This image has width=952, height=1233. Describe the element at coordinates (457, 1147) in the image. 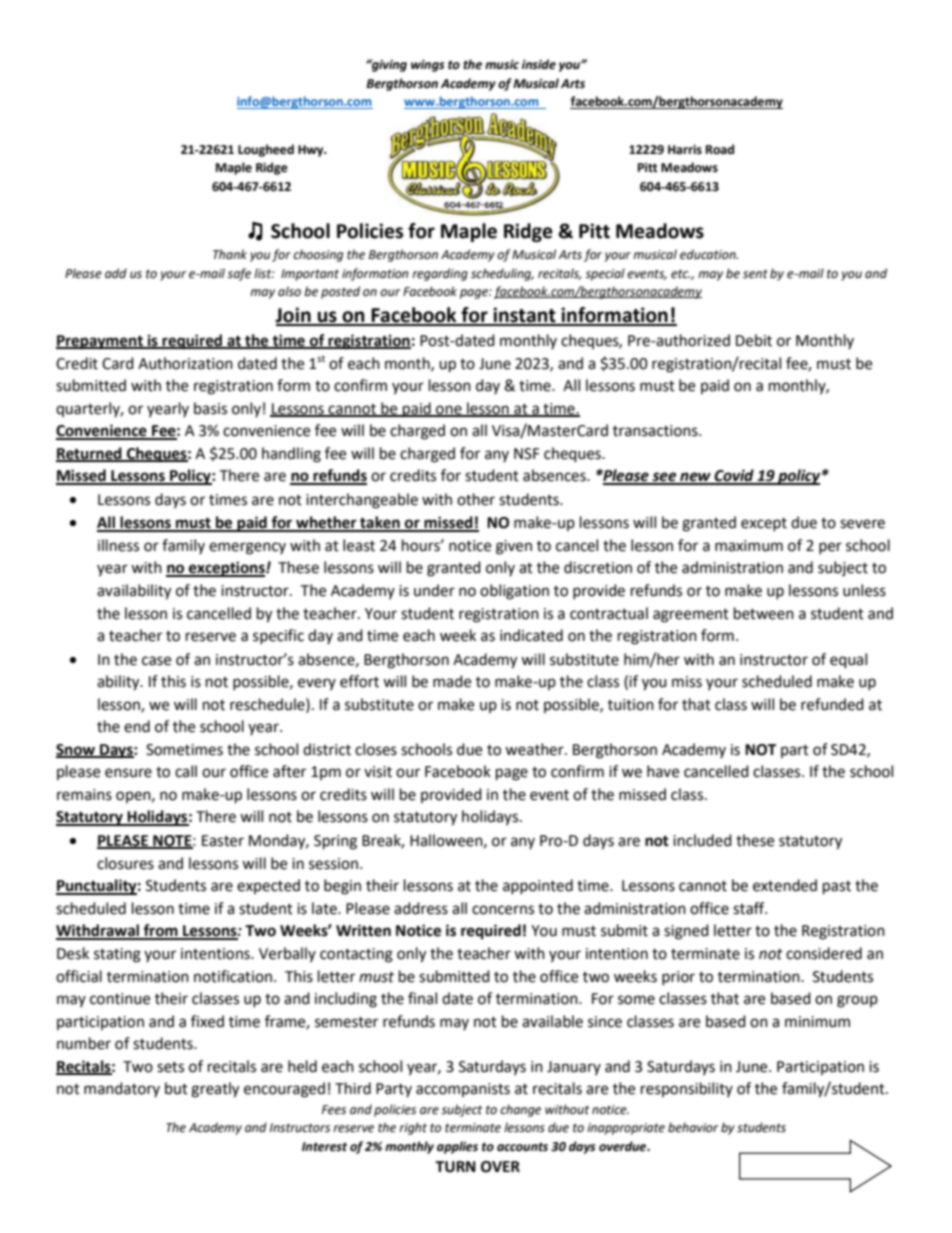

I see `applies` at that location.
